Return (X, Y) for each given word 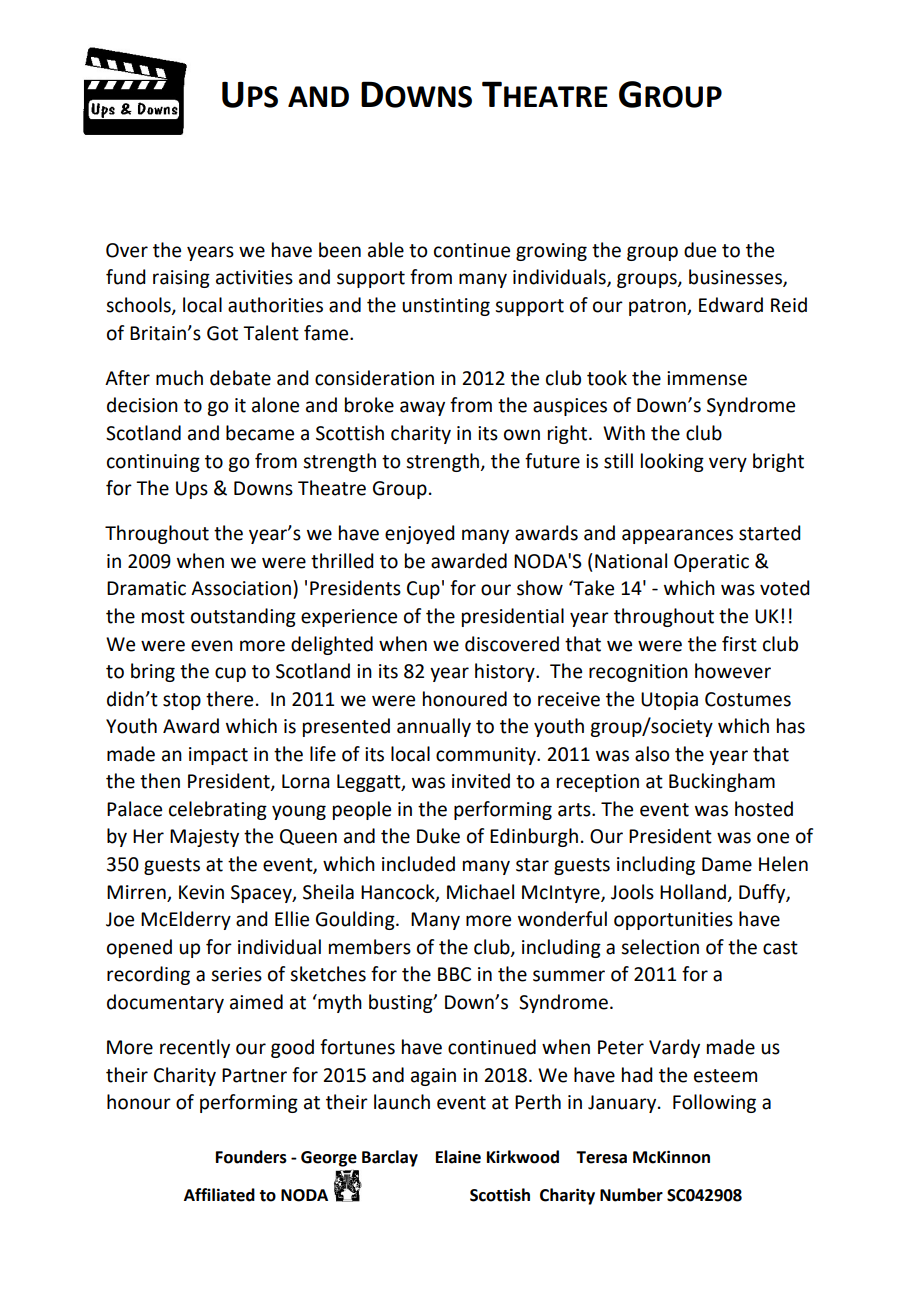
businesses (736, 278)
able (386, 250)
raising (181, 279)
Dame (727, 864)
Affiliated (219, 1195)
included (418, 864)
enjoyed (420, 534)
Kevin (201, 892)
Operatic (711, 563)
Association (241, 588)
